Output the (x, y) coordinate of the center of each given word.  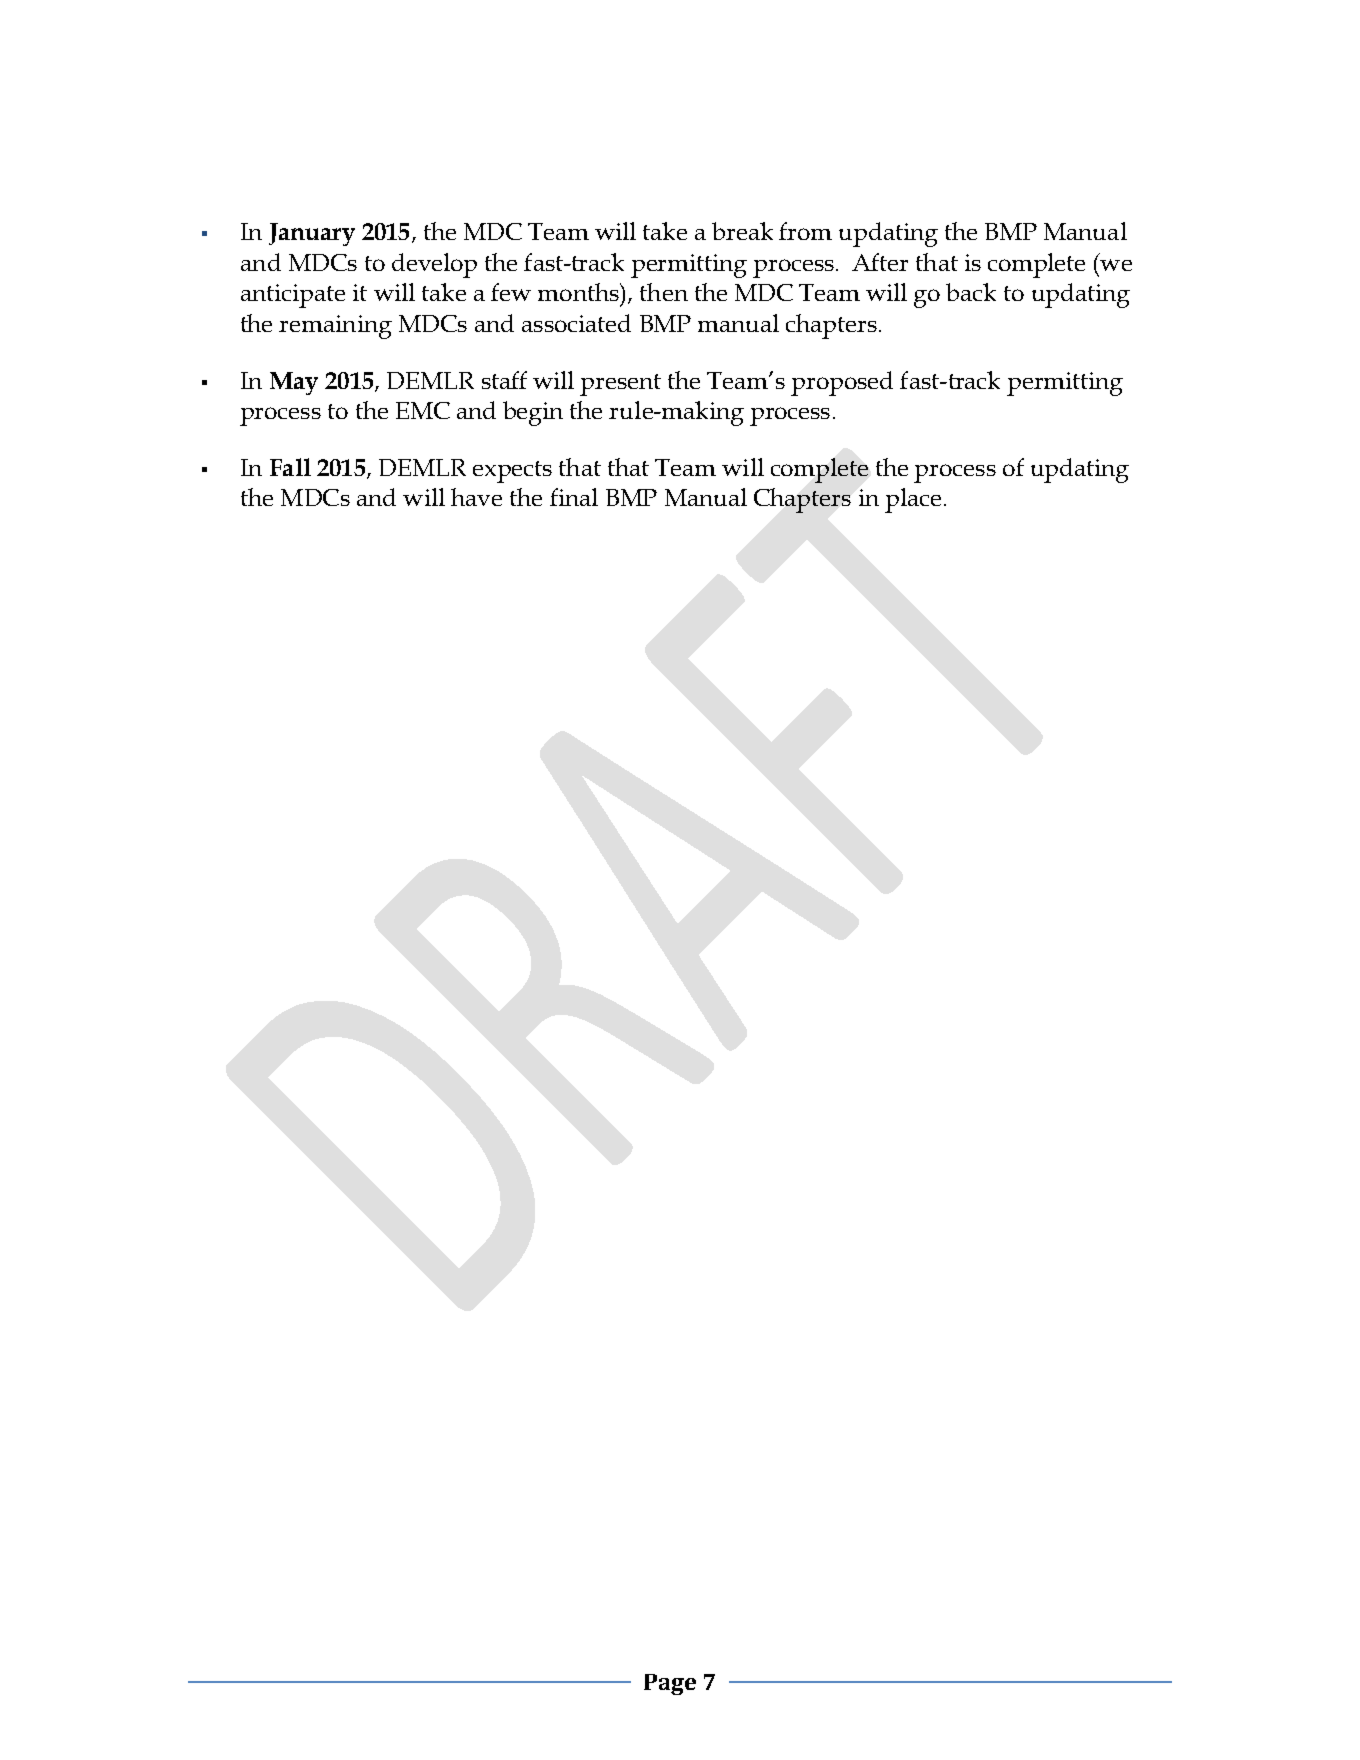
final (574, 497)
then (664, 292)
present (620, 385)
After (880, 262)
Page (670, 1684)
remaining (335, 327)
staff (504, 380)
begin (533, 413)
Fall (290, 467)
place (913, 500)
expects (512, 472)
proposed (842, 383)
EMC (423, 410)
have (476, 497)
